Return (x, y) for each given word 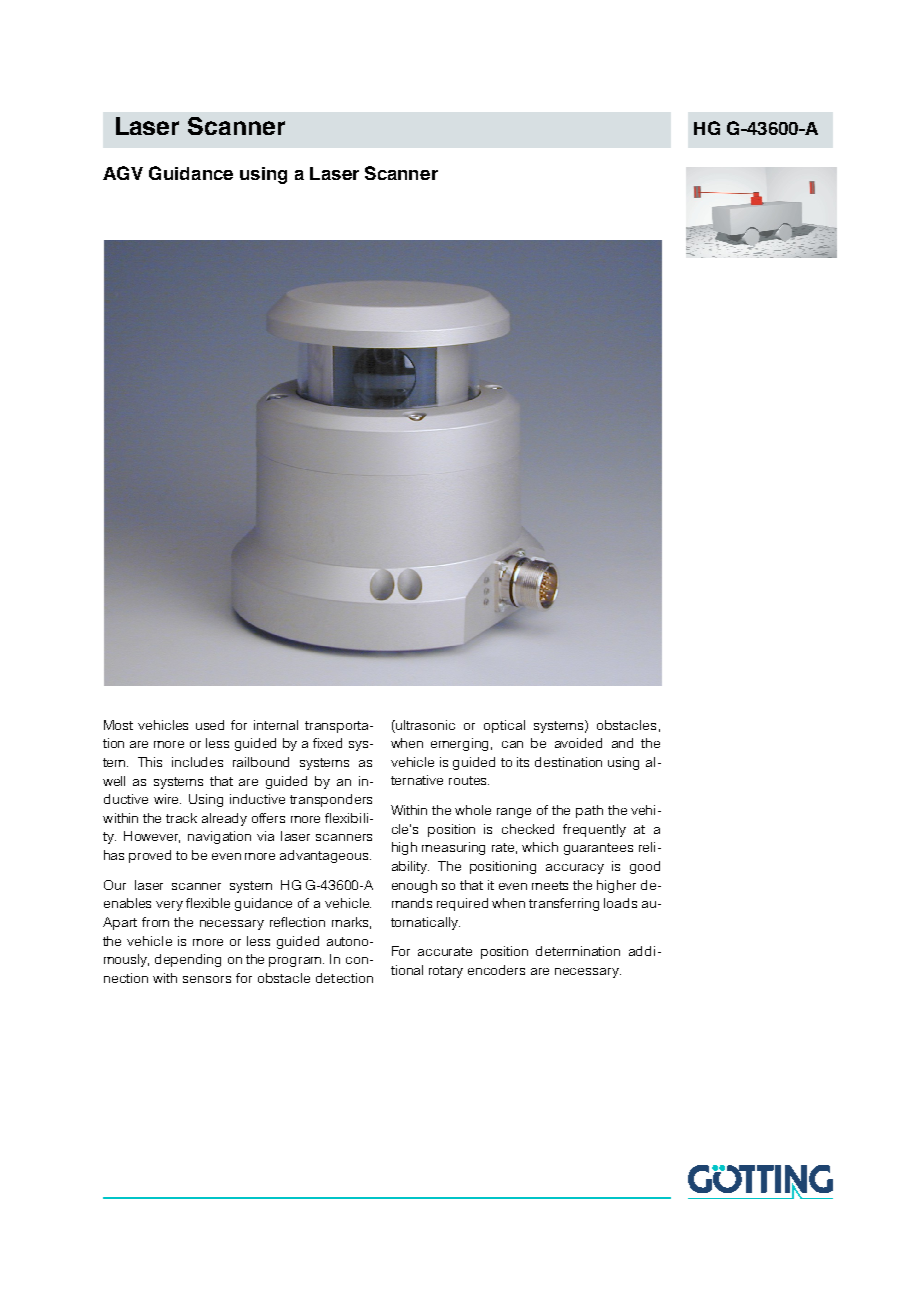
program (296, 962)
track (181, 818)
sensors (207, 979)
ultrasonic (424, 725)
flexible (208, 903)
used (210, 725)
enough (414, 886)
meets (550, 885)
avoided (578, 743)
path (589, 811)
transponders (331, 800)
